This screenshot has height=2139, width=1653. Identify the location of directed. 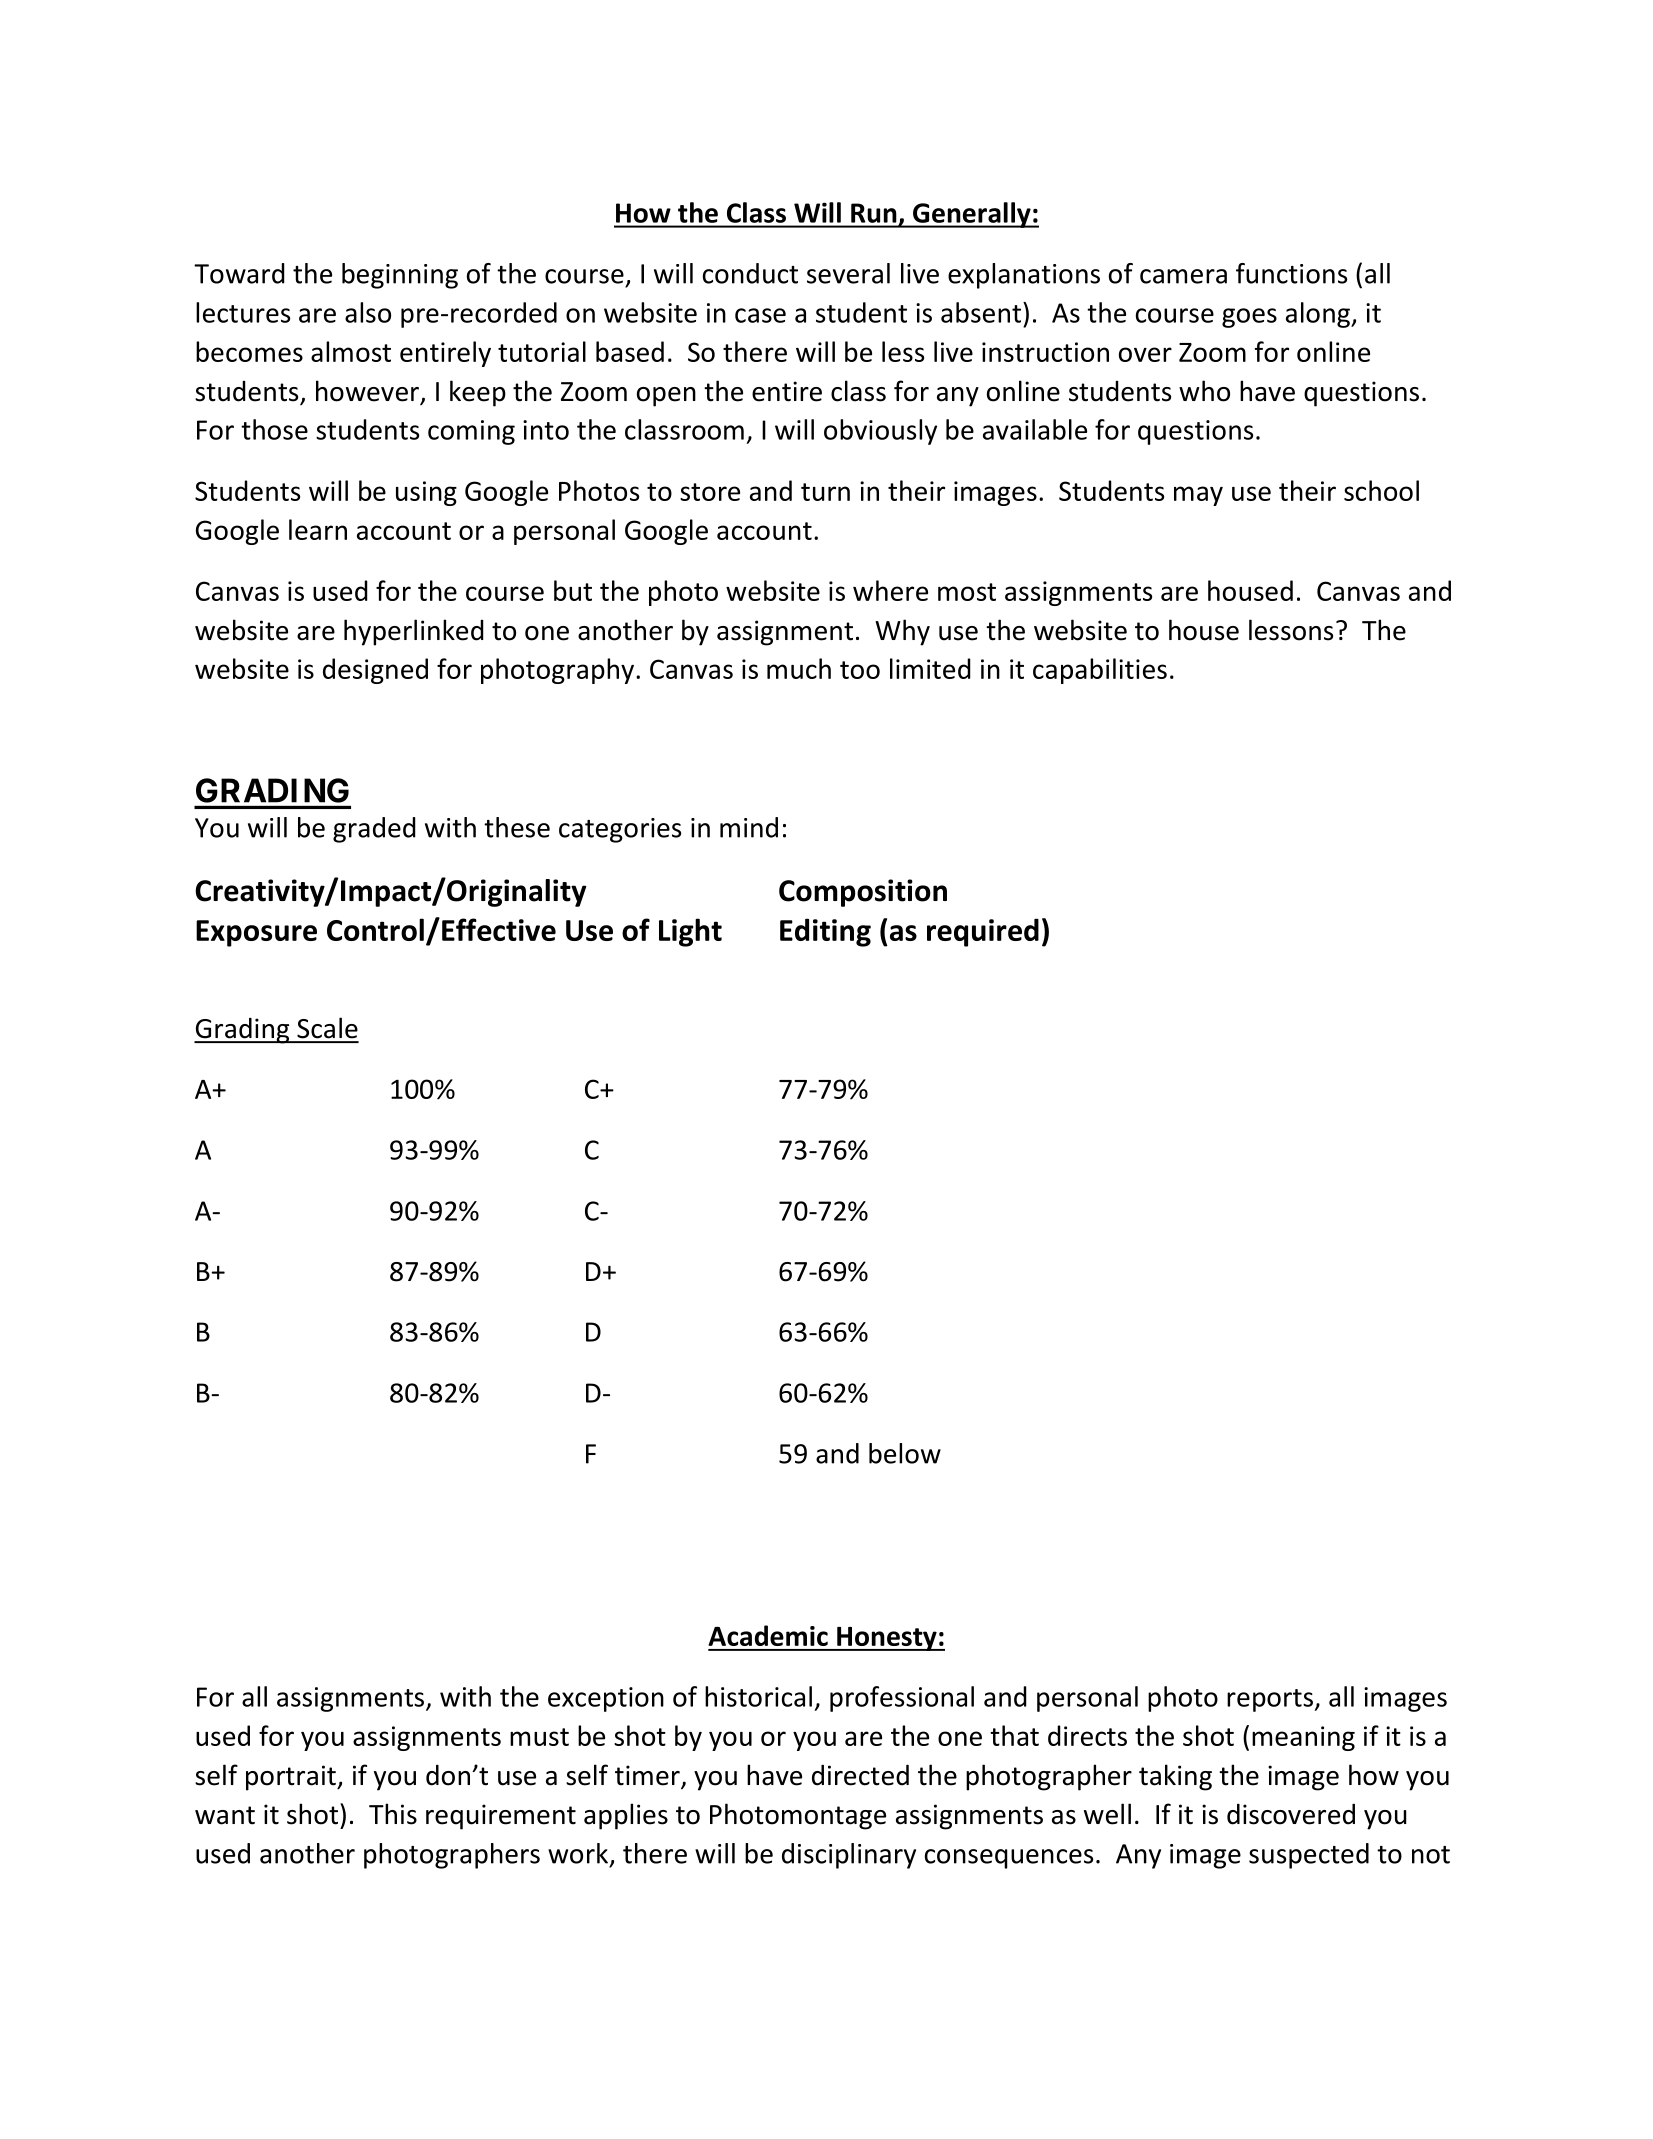
(860, 1775).
